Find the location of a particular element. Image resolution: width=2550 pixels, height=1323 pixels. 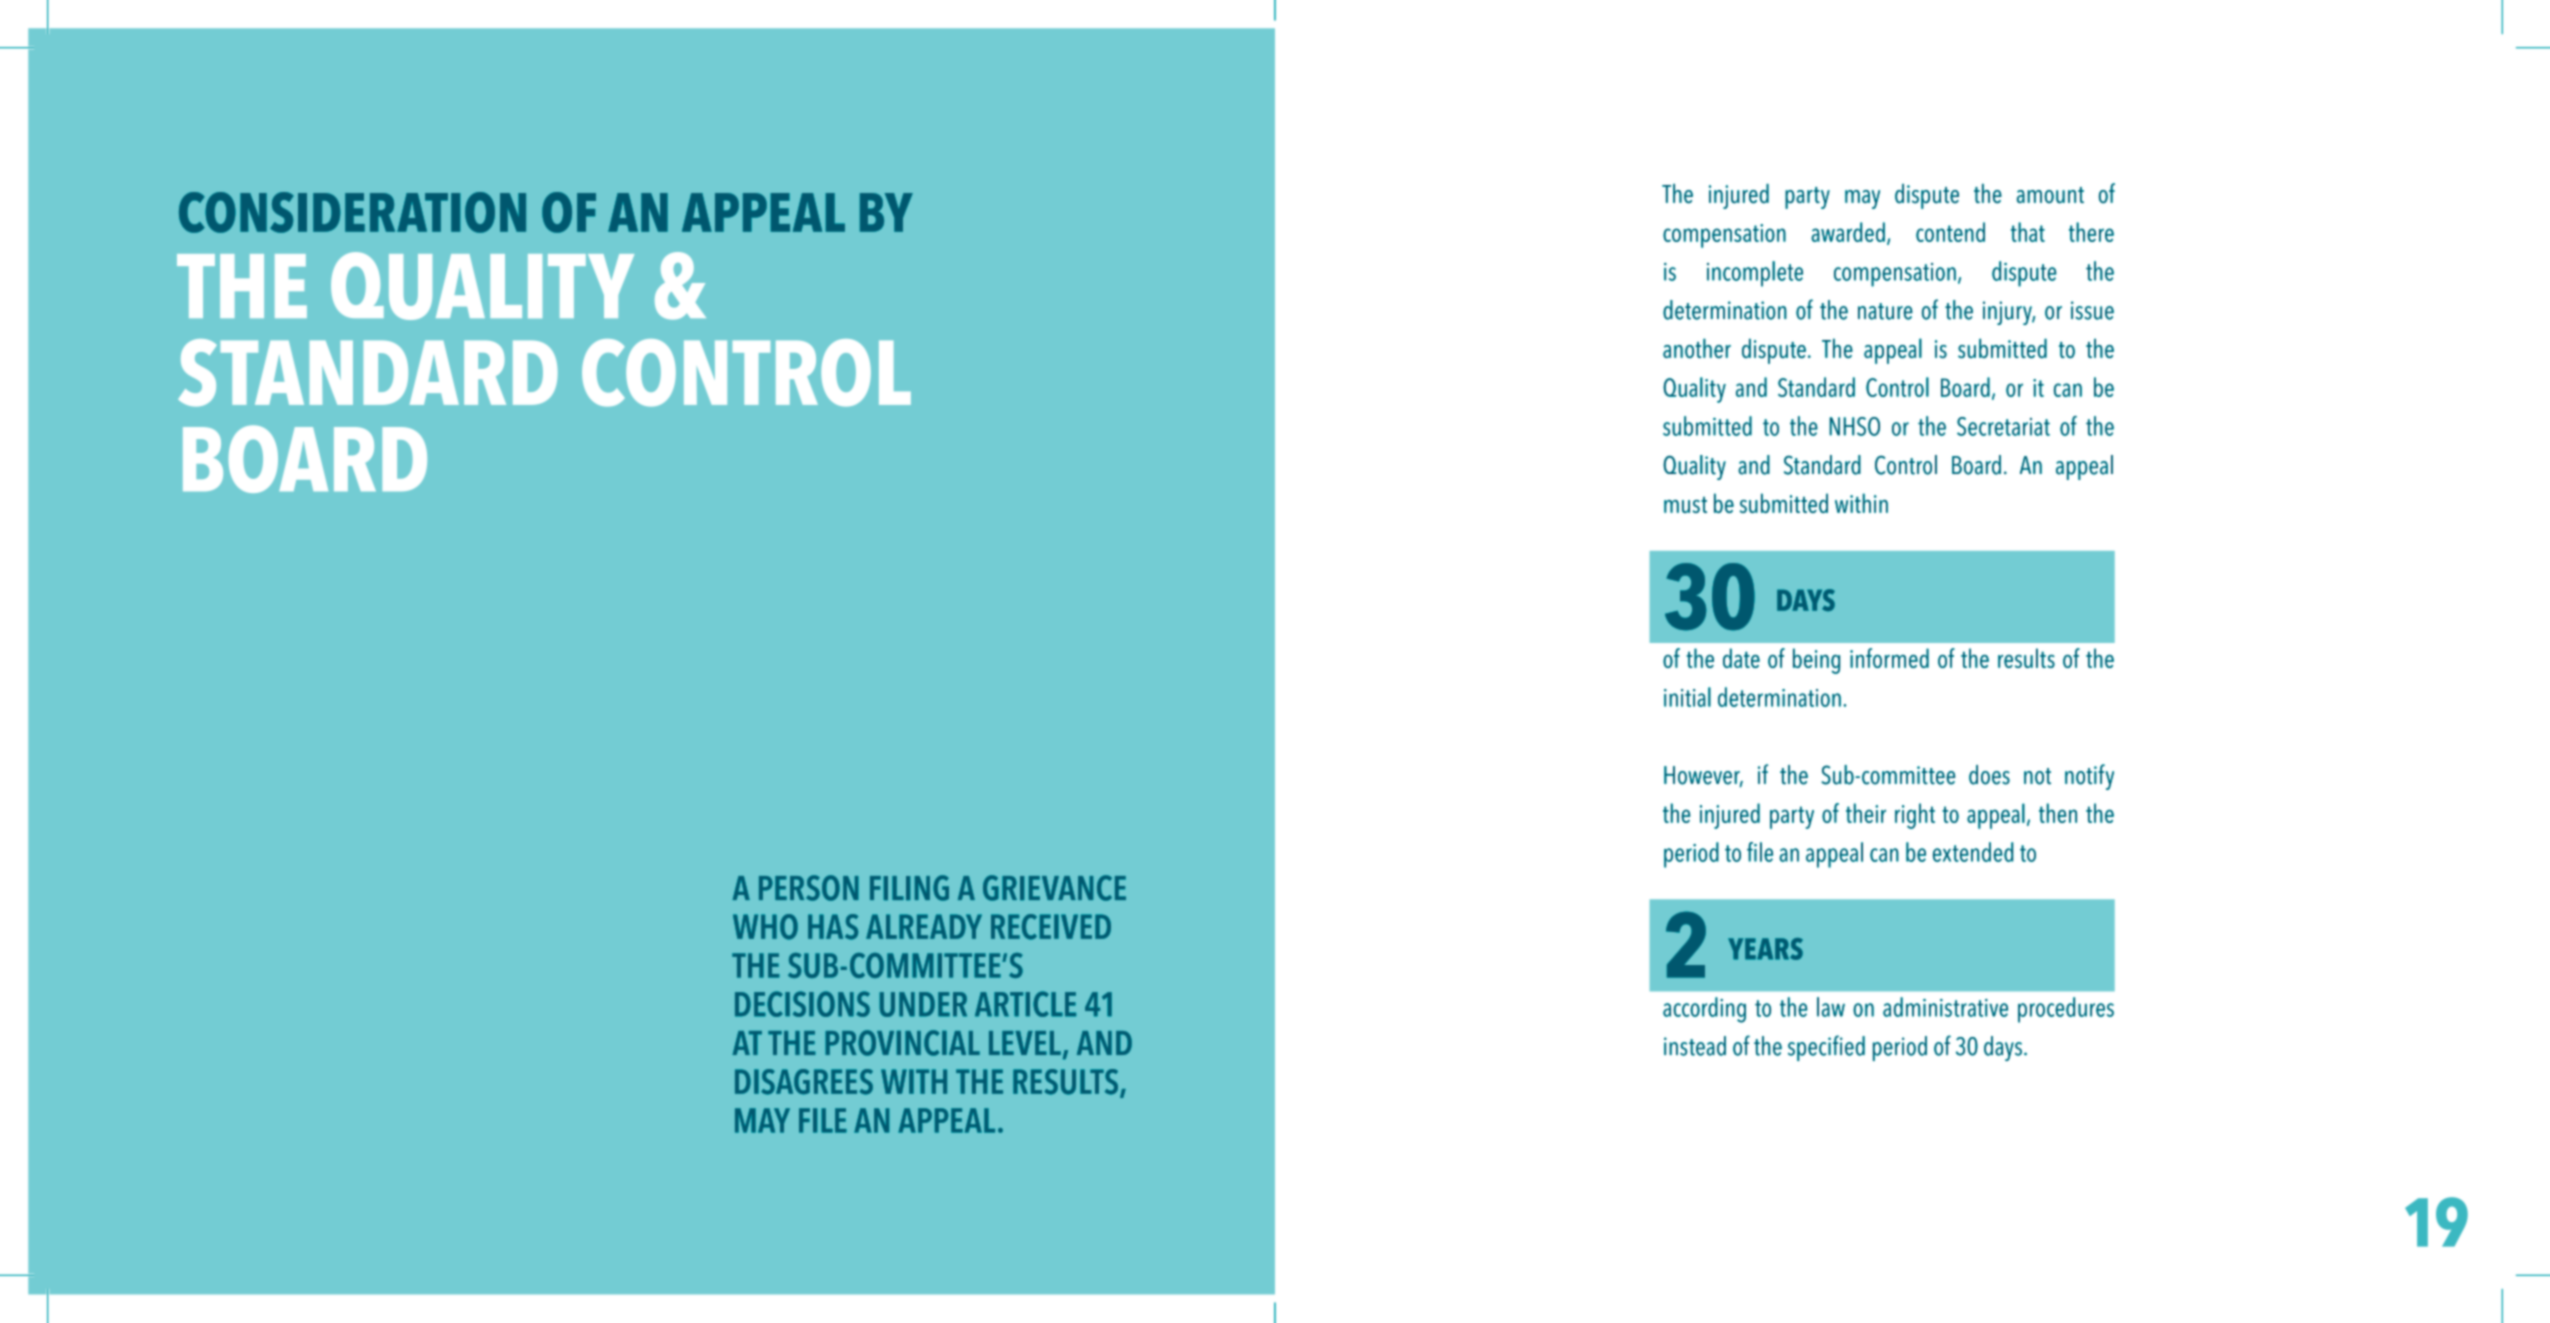

GRIEVANCE is located at coordinates (1054, 888).
